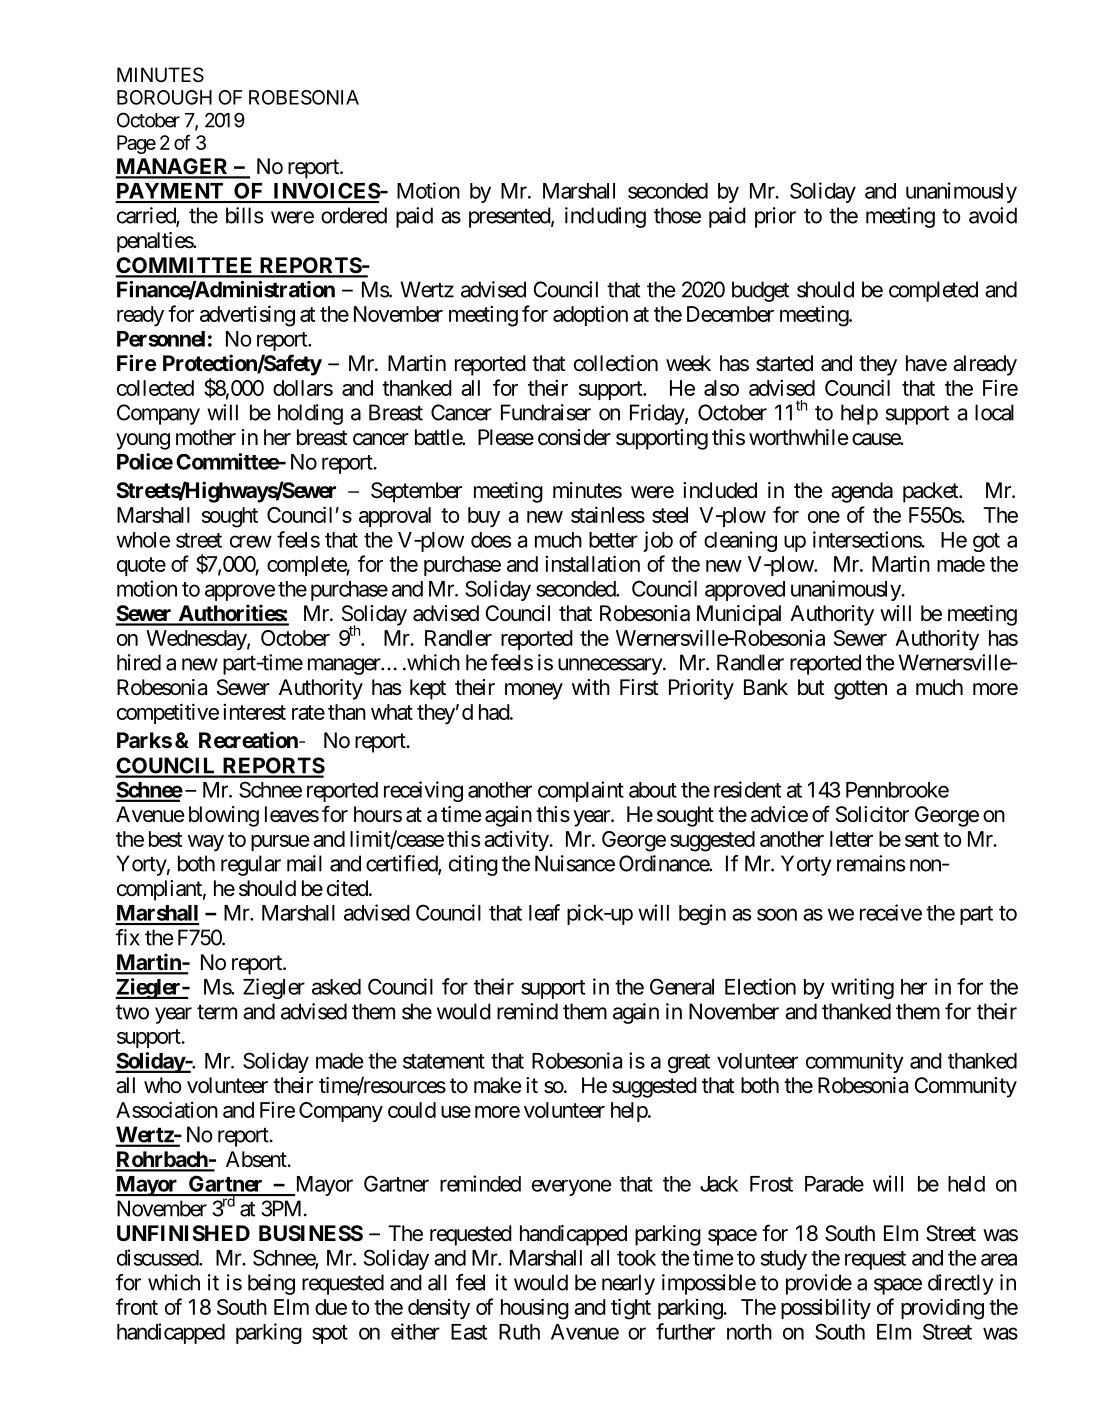 The height and width of the image is (1414, 1093). Describe the element at coordinates (993, 215) in the image. I see `avoid` at that location.
